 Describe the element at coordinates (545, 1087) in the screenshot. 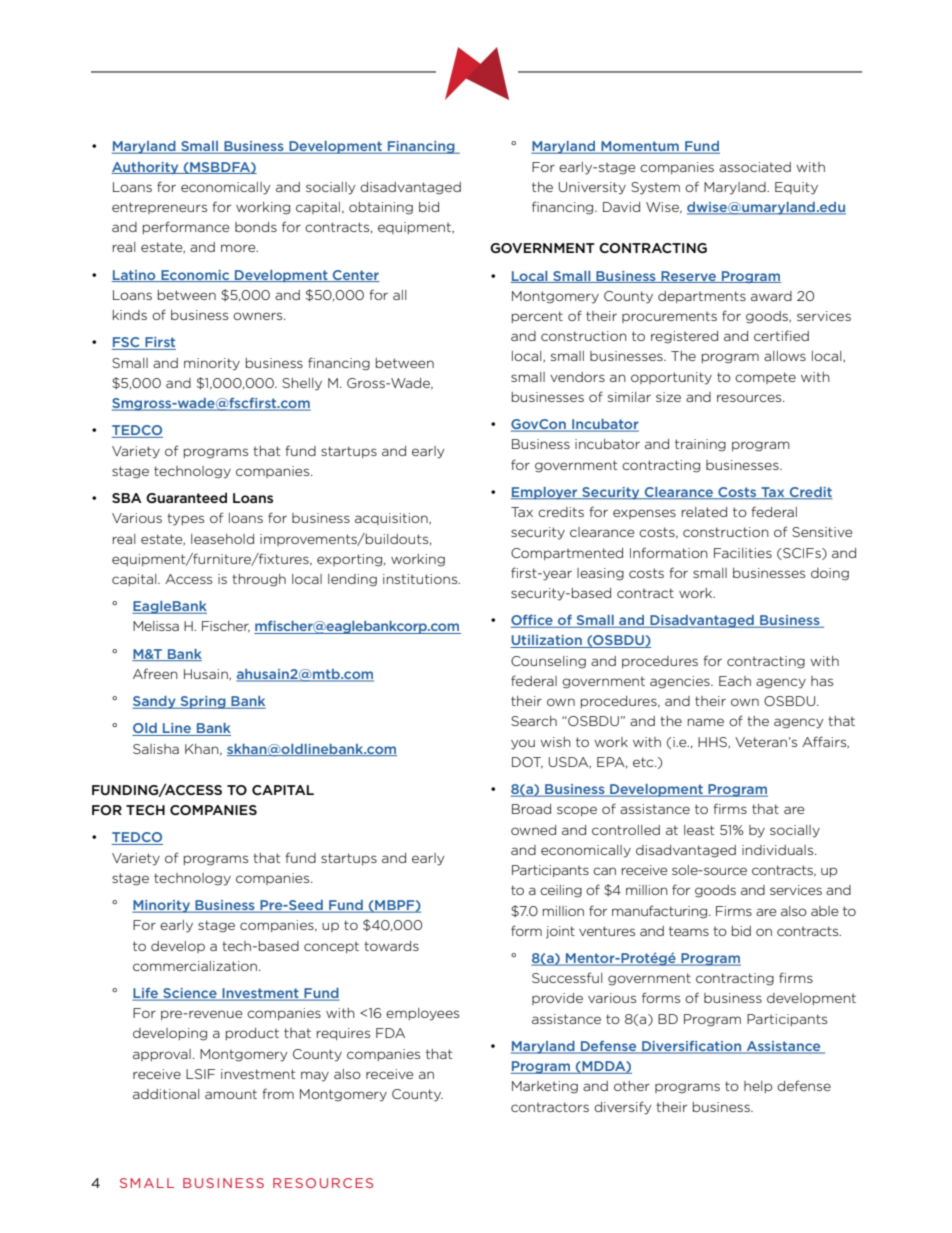

I see `Marketing` at that location.
